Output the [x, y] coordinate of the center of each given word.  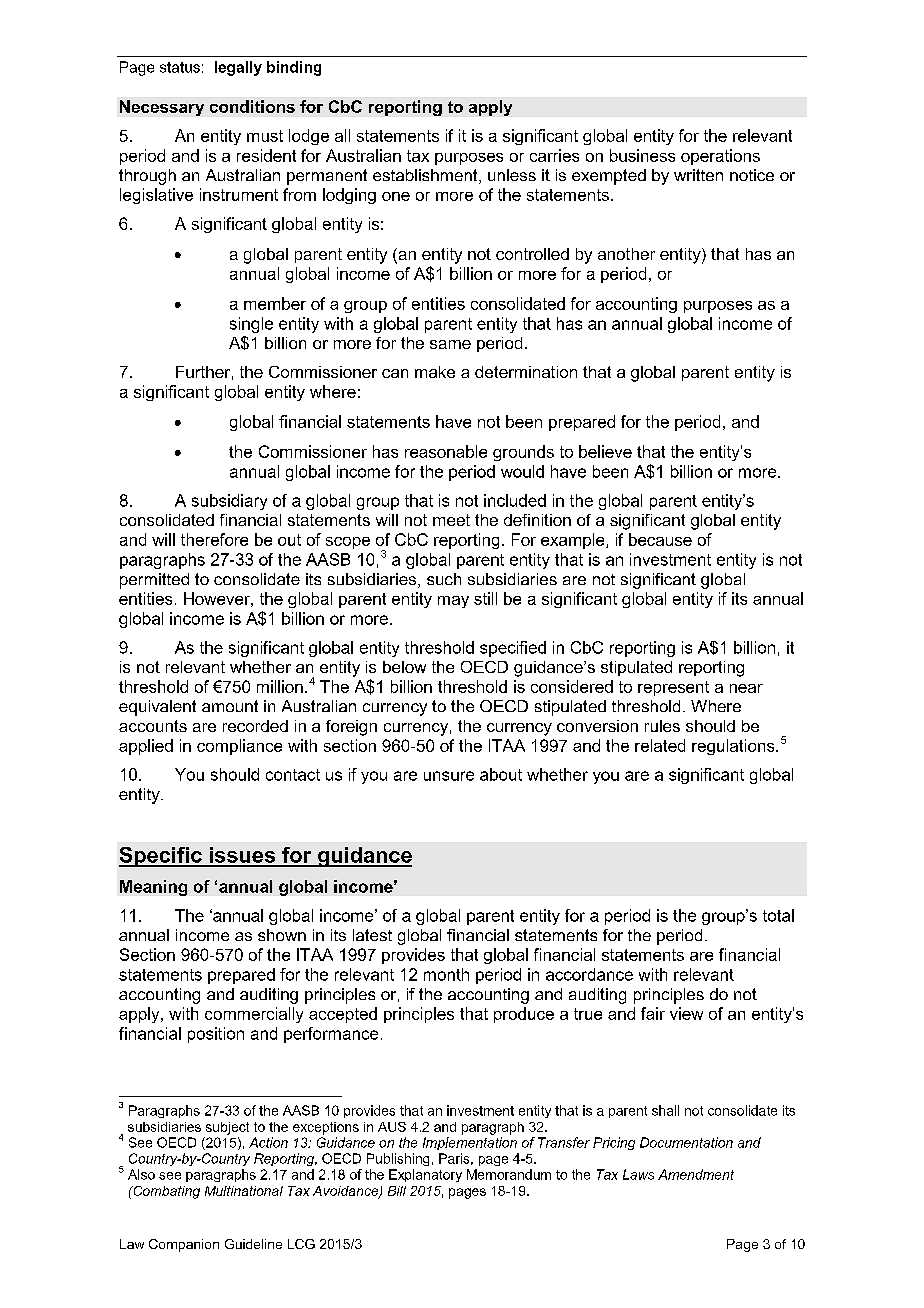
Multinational [244, 1191]
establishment [426, 176]
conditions [252, 106]
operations [720, 157]
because [660, 539]
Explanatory [425, 1175]
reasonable [446, 451]
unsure [449, 776]
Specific [161, 857]
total [778, 915]
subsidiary [229, 502]
